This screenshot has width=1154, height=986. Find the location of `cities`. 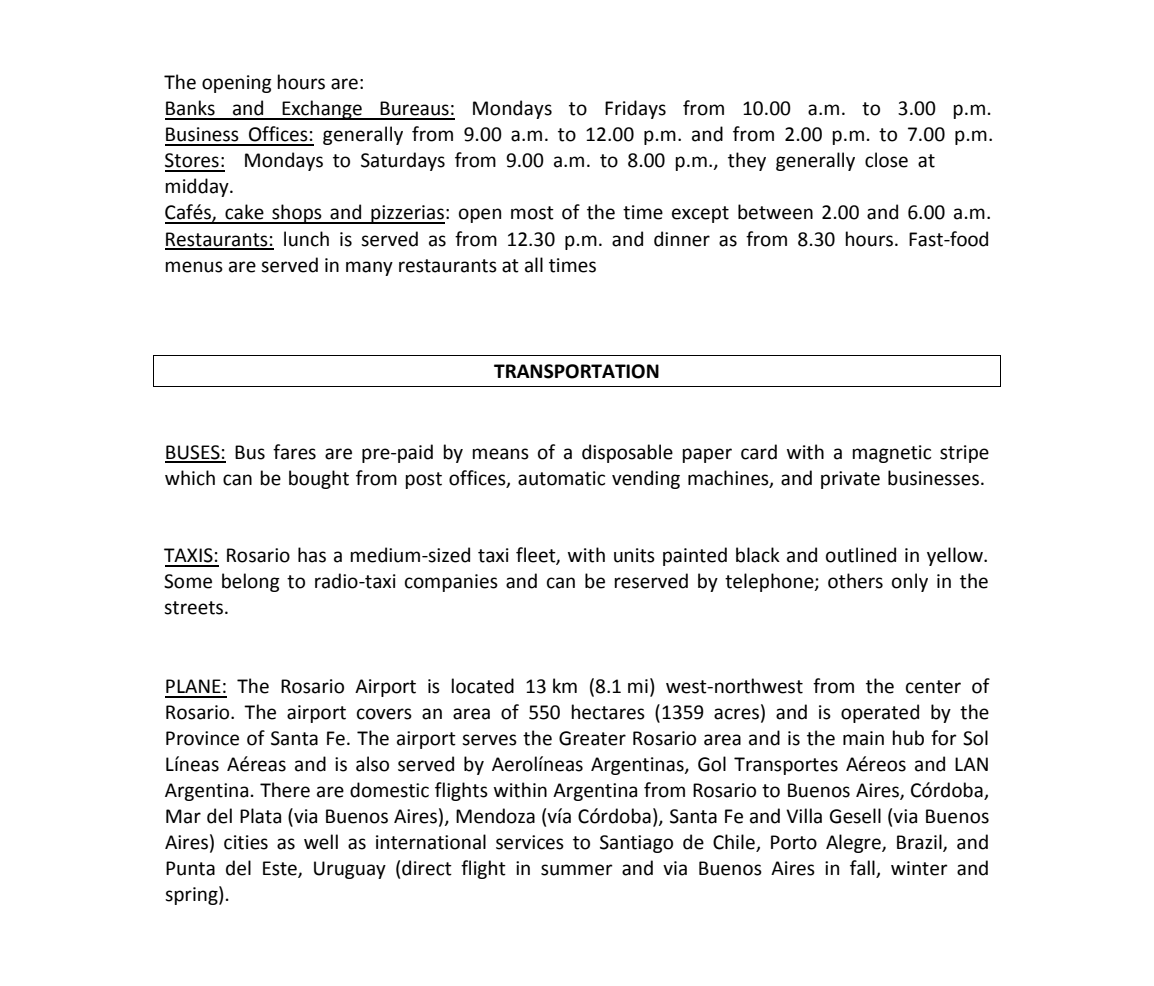

cities is located at coordinates (246, 842).
